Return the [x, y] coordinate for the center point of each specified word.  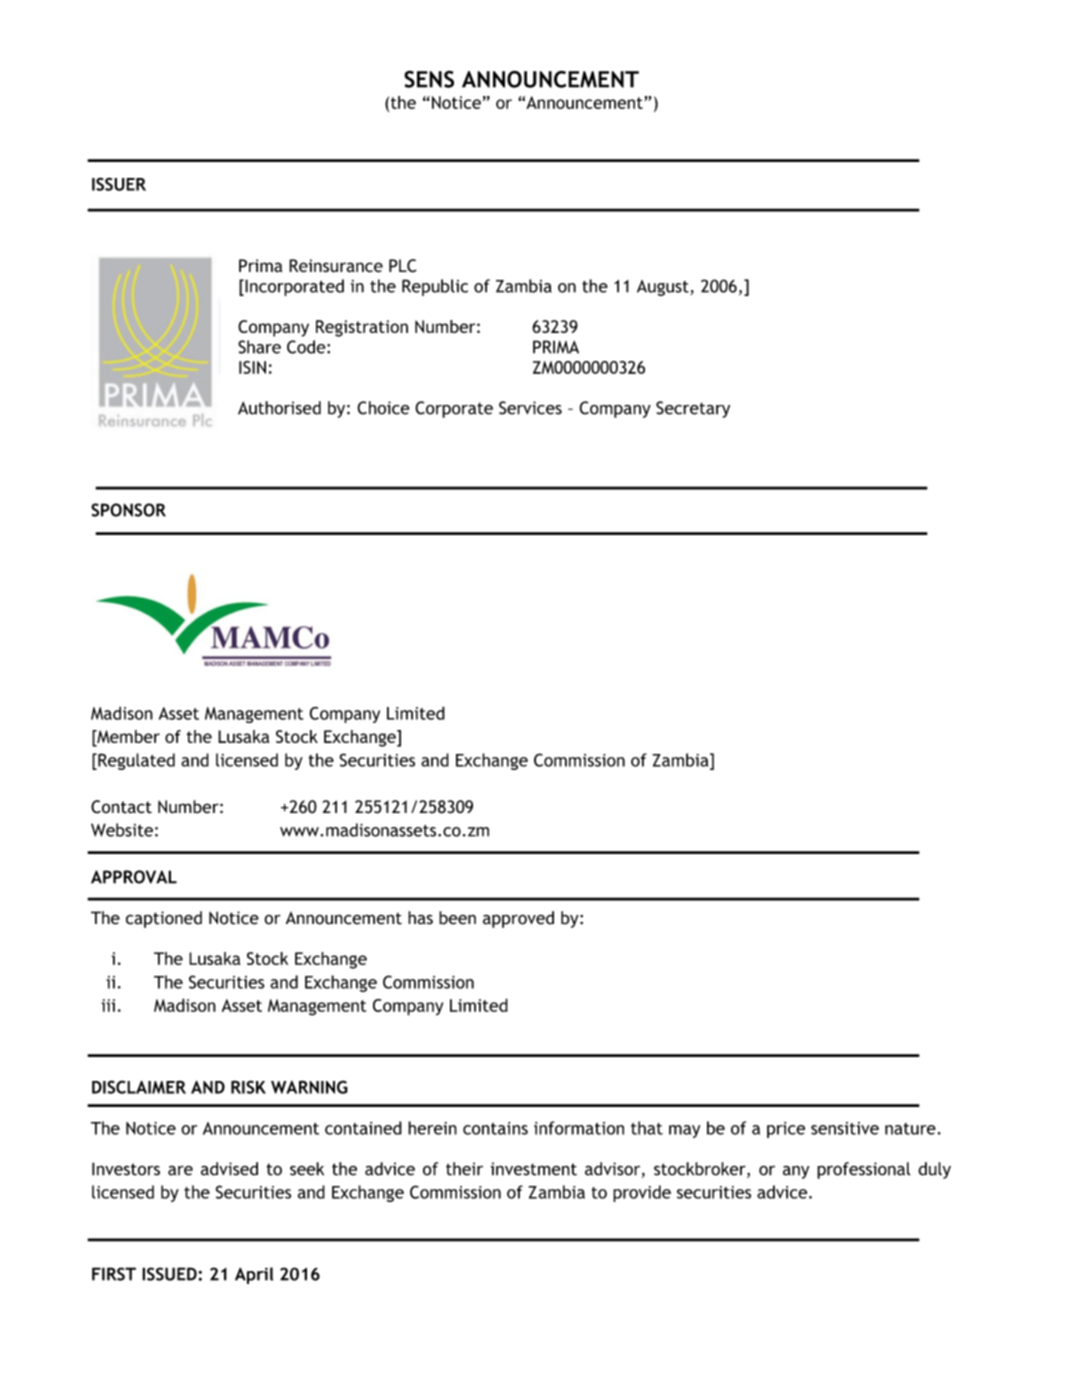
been [457, 918]
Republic [435, 287]
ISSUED [169, 1274]
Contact [121, 807]
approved [518, 919]
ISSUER [119, 184]
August [663, 288]
